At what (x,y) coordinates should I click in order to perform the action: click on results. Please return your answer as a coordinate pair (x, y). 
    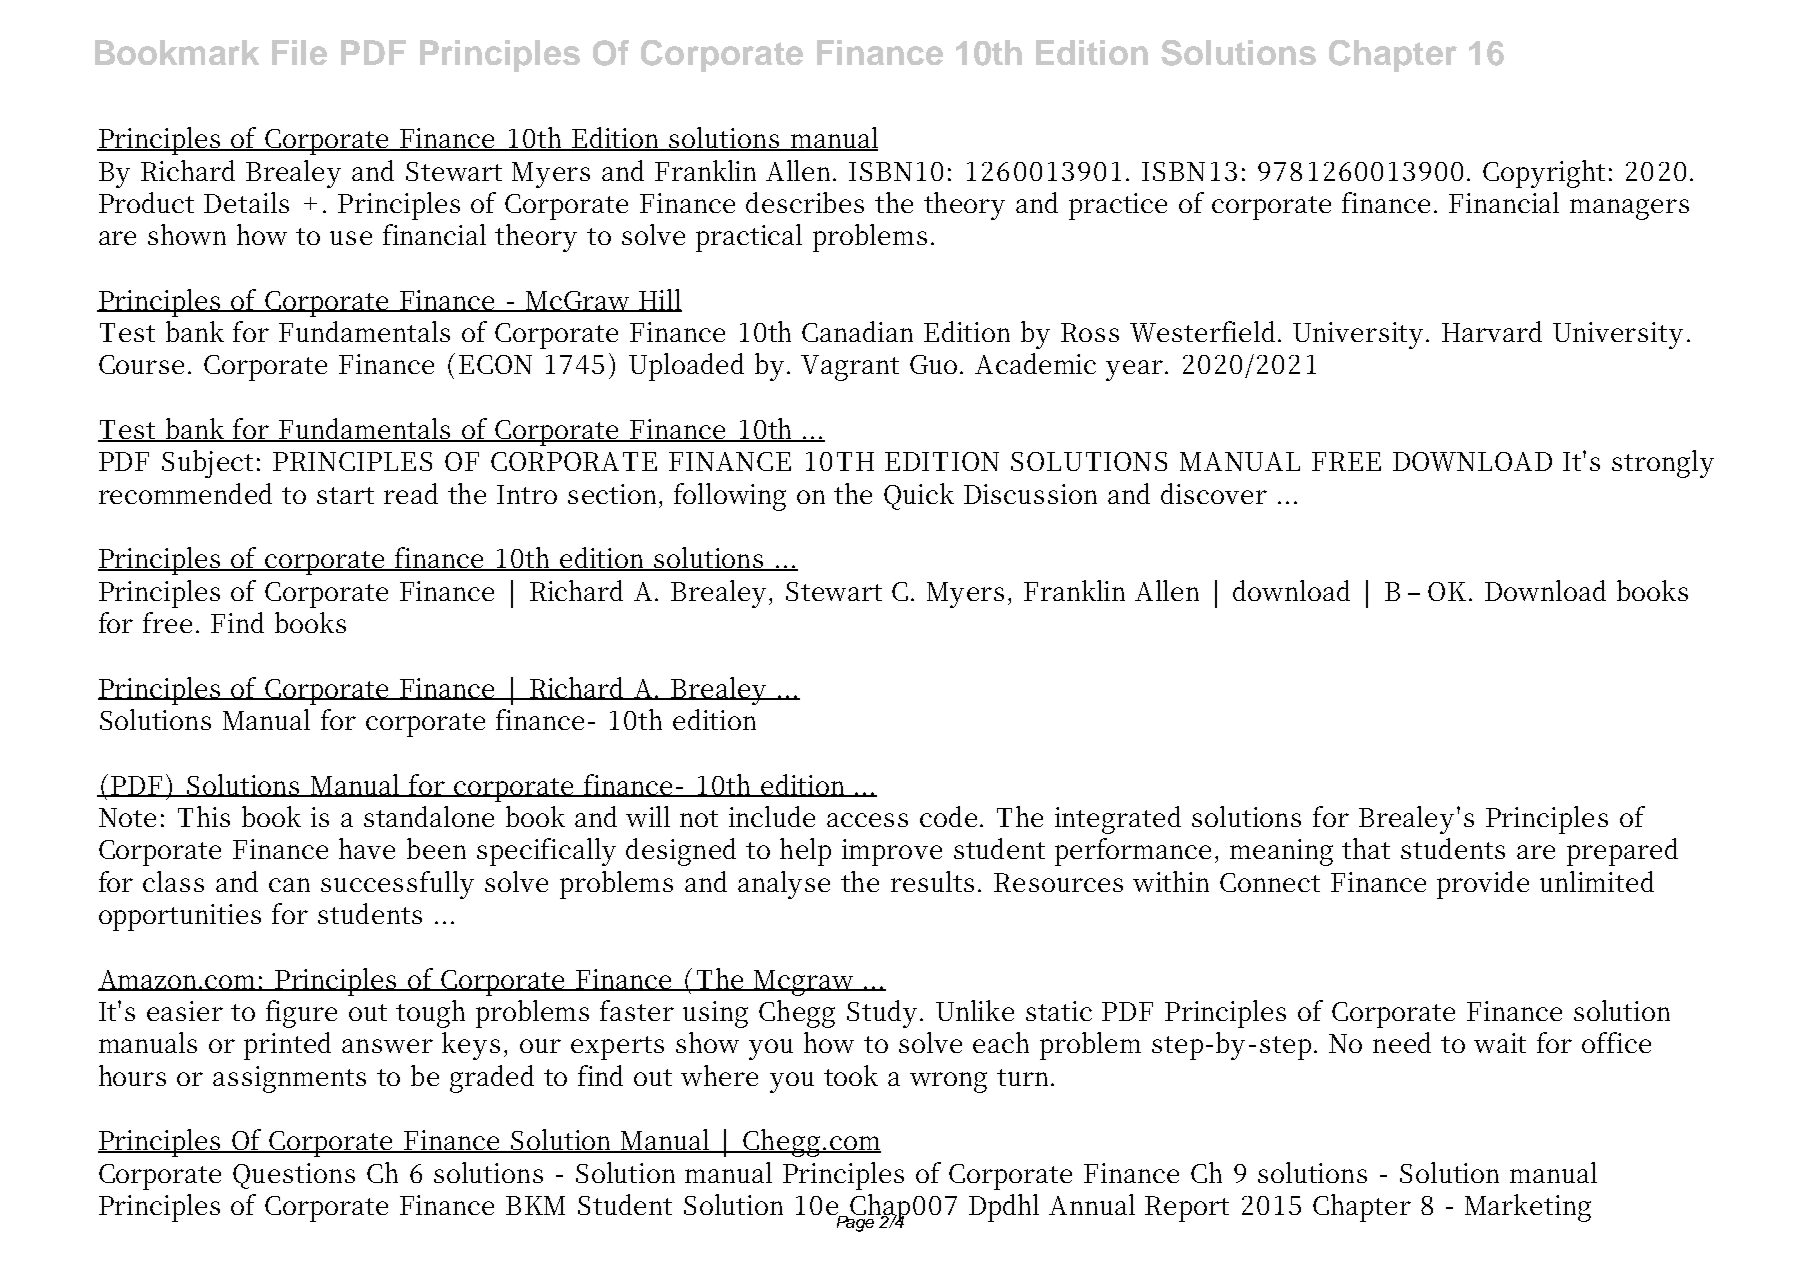
    Looking at the image, I should click on (932, 881).
